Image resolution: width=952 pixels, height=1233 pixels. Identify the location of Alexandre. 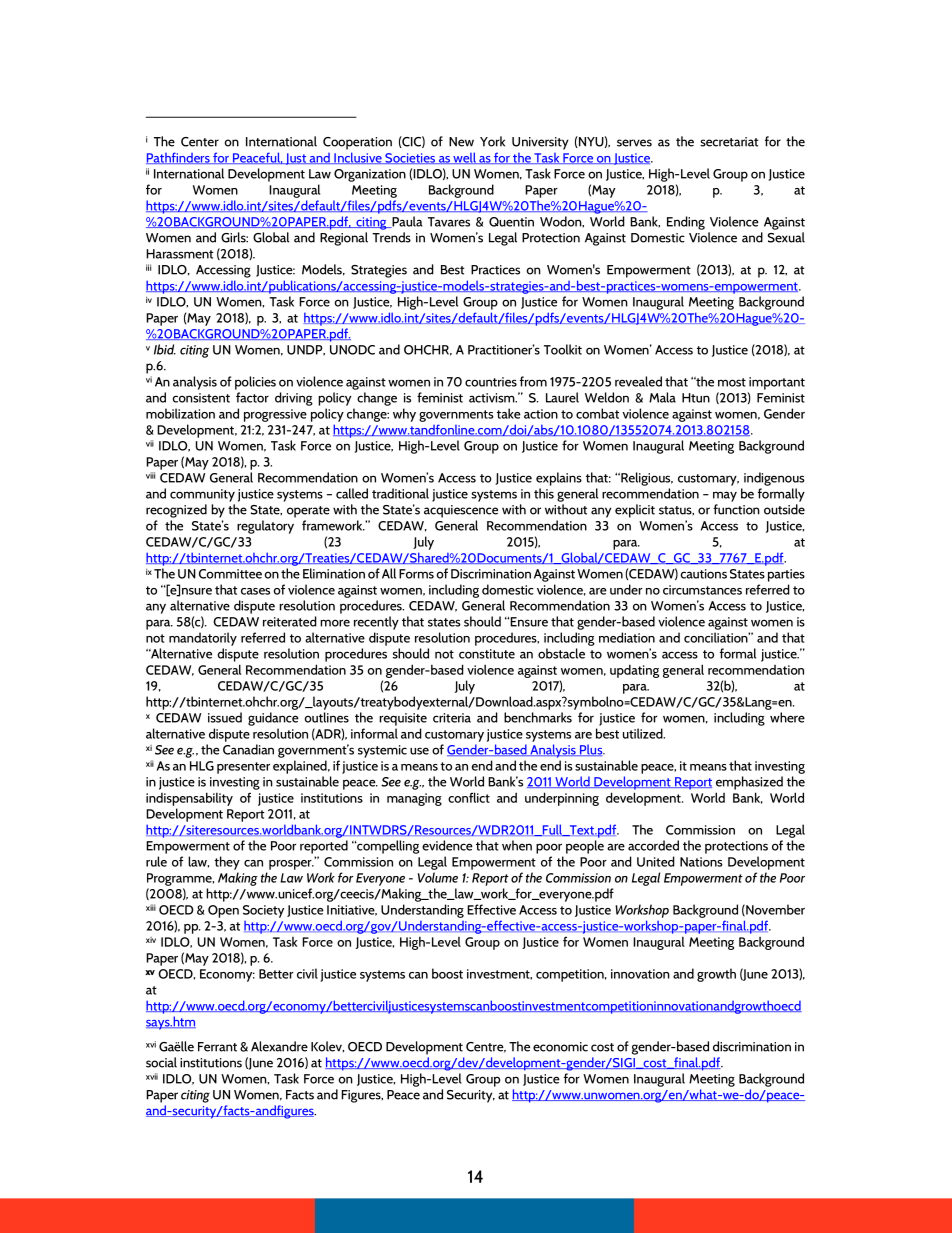
(279, 1046).
